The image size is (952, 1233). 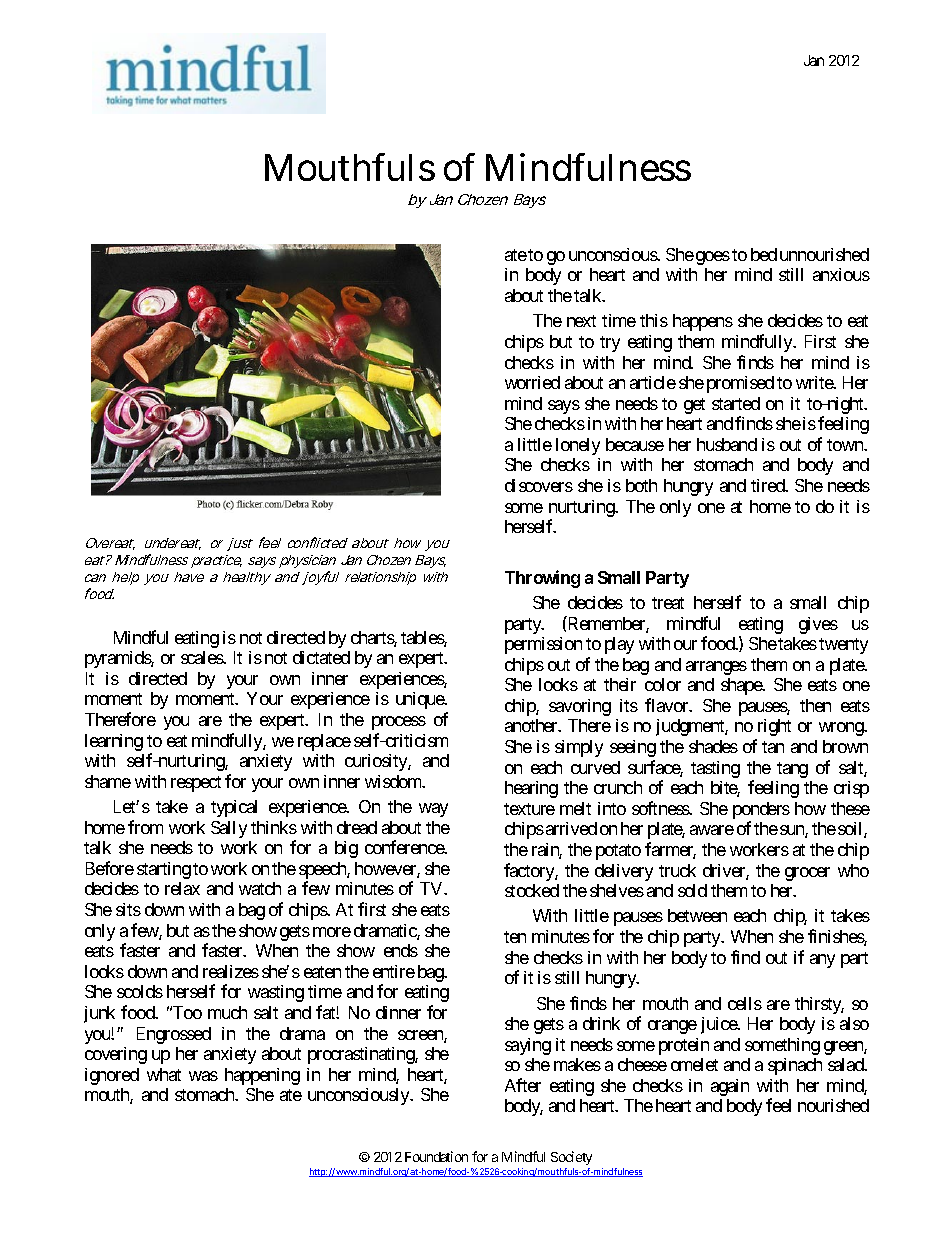 I want to click on Foundation, so click(x=436, y=1156).
